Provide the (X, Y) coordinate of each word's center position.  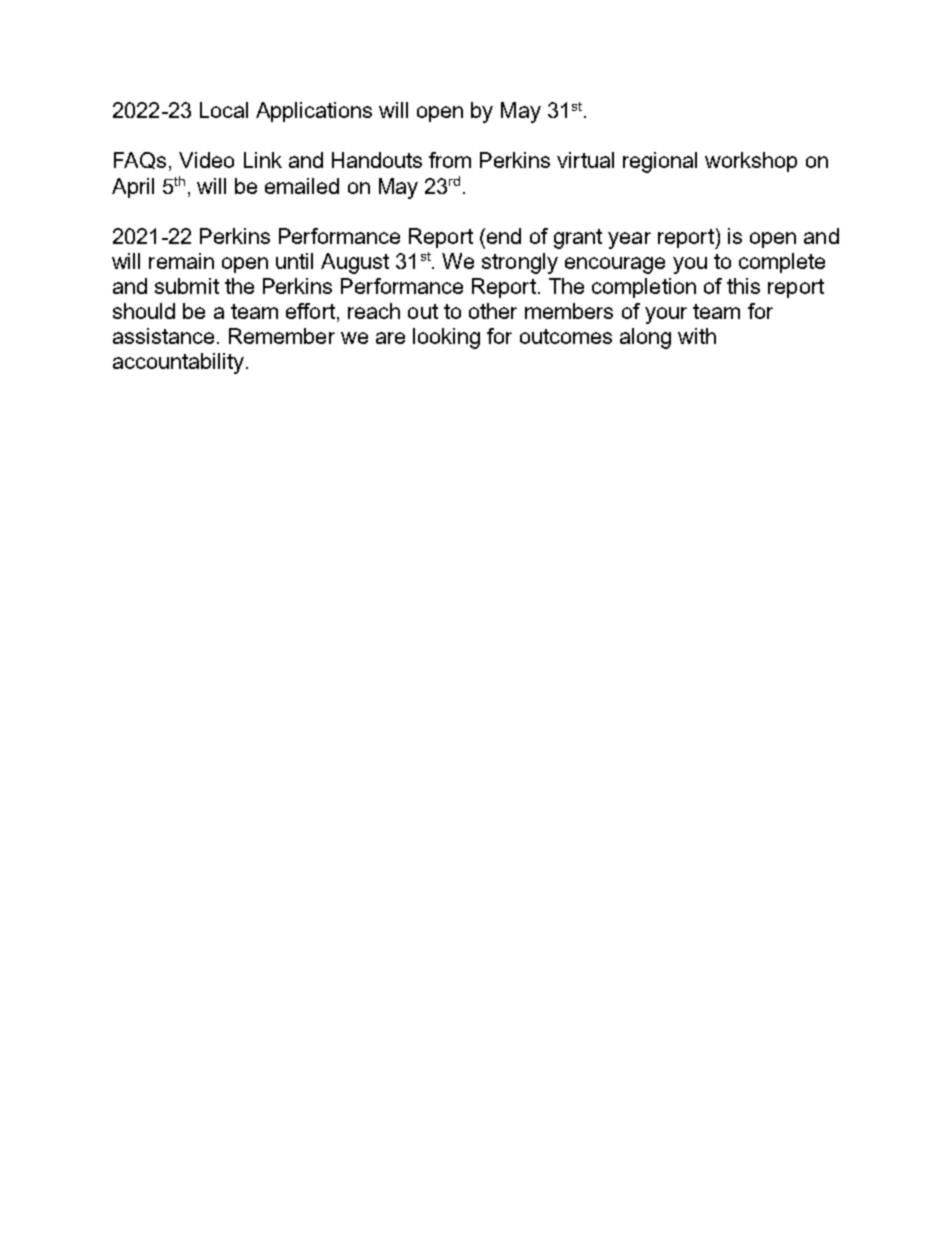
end (502, 236)
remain (181, 261)
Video (206, 160)
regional (660, 162)
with (697, 336)
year (629, 240)
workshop (751, 162)
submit (187, 286)
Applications (314, 112)
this (743, 286)
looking (446, 338)
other (493, 311)
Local (224, 110)
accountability (178, 363)
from (450, 160)
